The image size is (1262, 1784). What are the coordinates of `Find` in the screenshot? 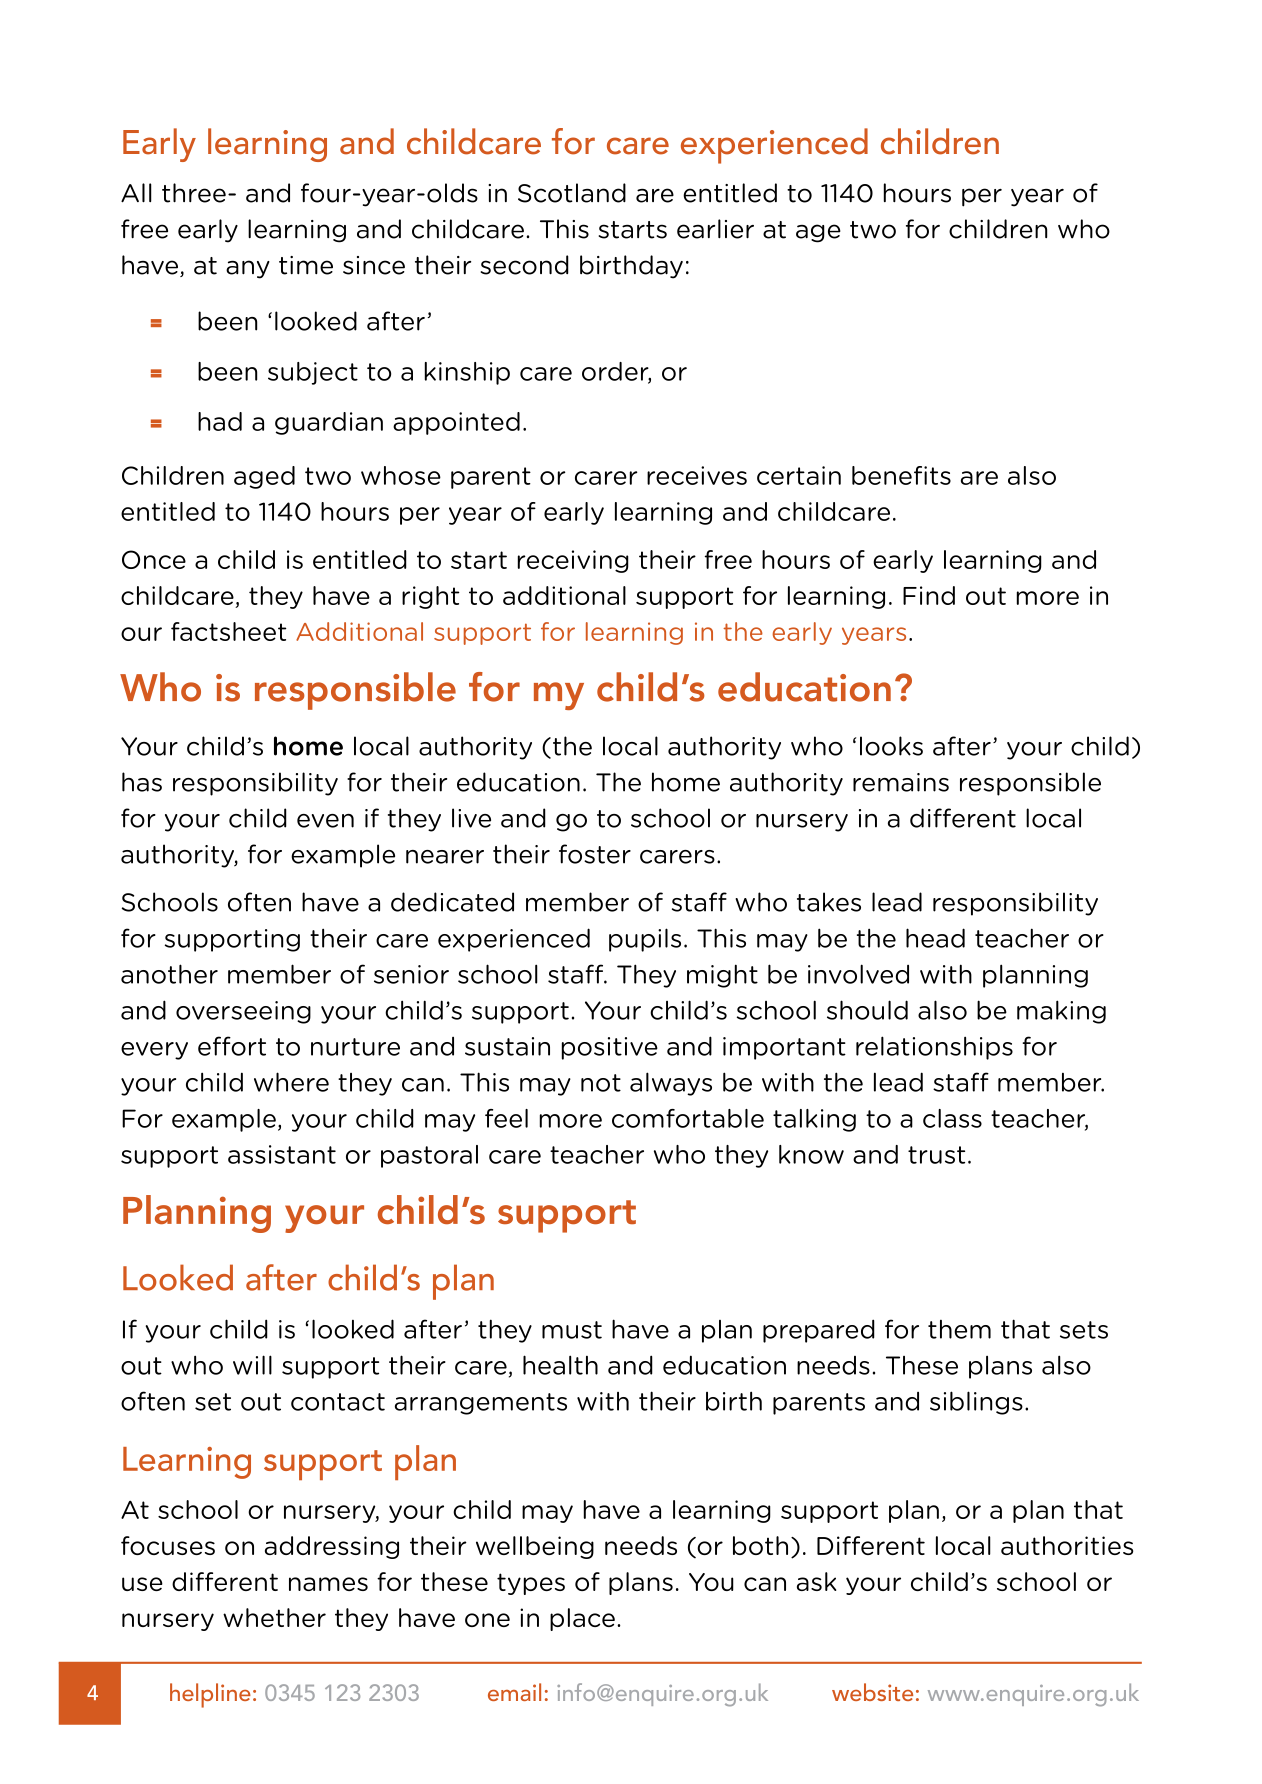 It's located at (929, 595).
